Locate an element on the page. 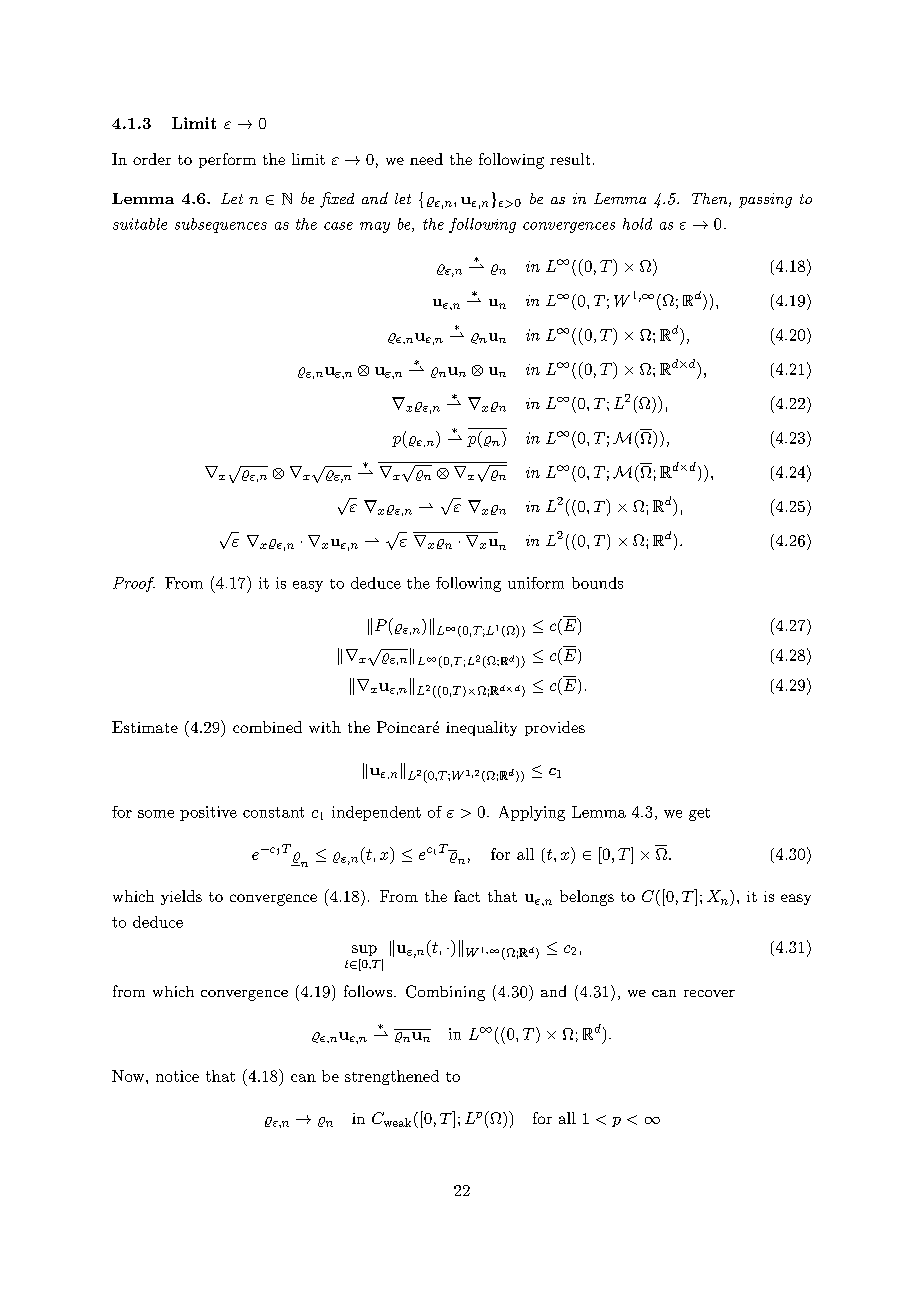  inequality is located at coordinates (481, 728).
